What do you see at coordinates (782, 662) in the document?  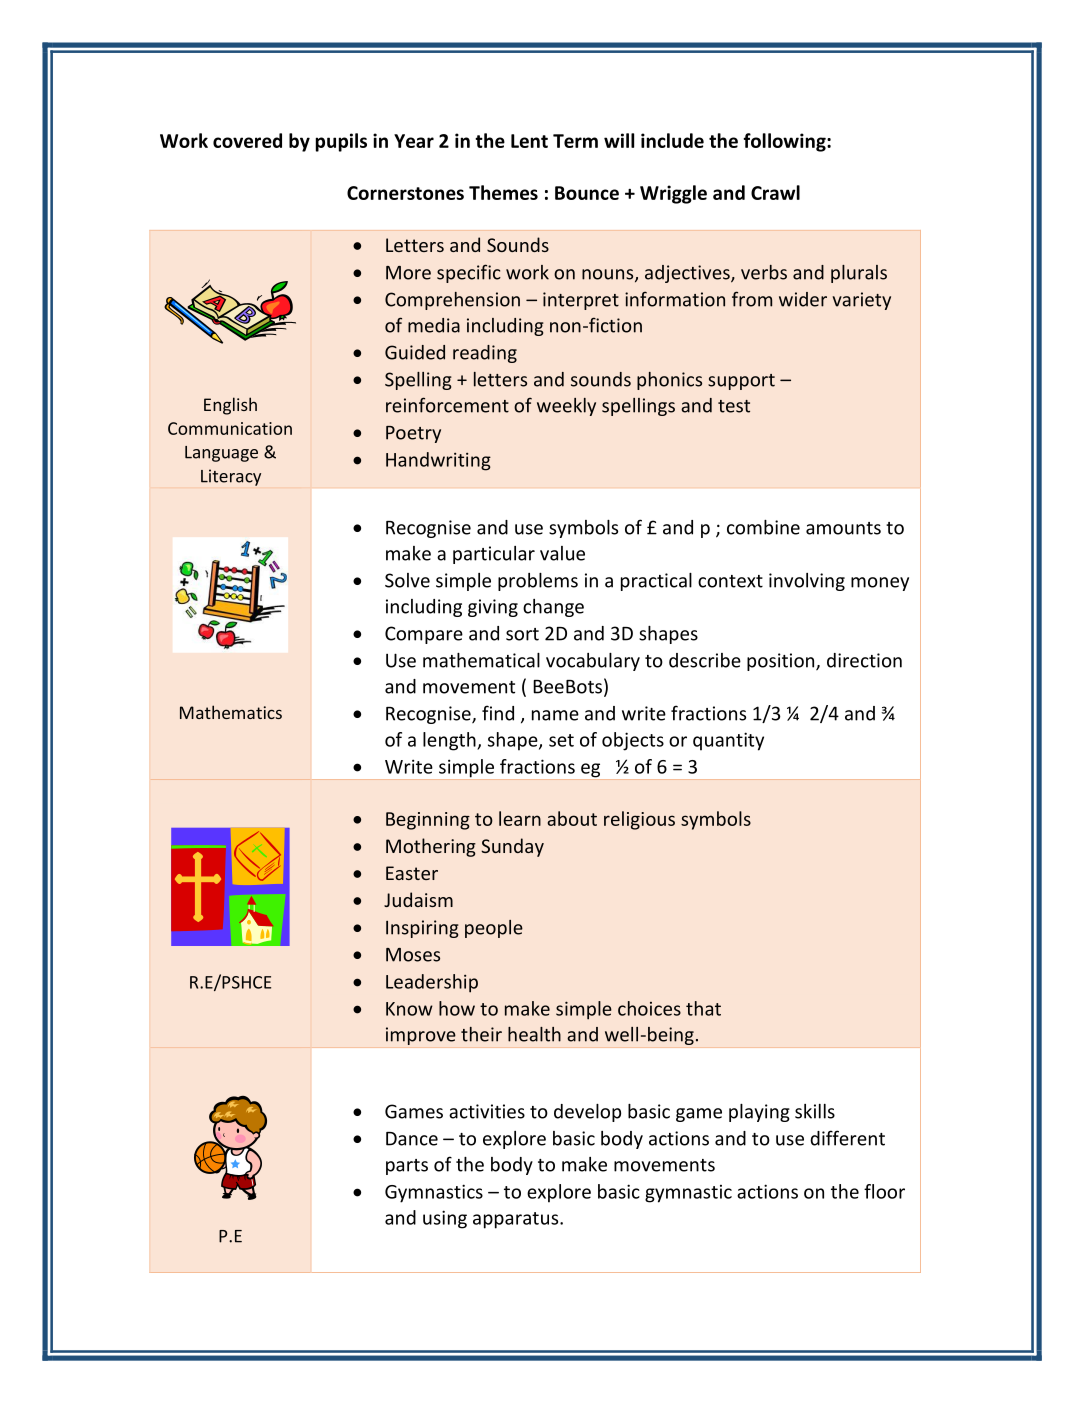 I see `position` at bounding box center [782, 662].
